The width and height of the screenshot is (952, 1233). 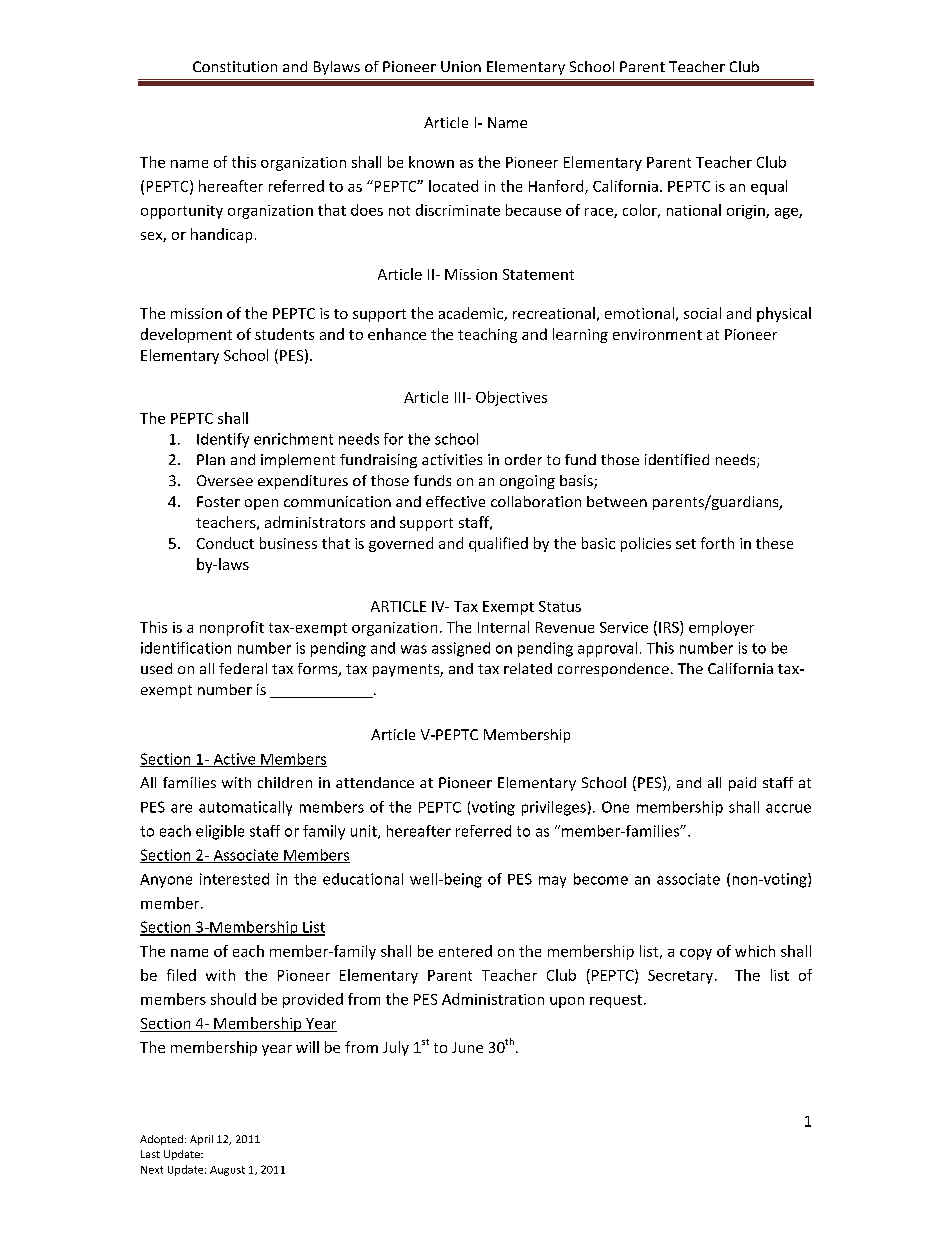 I want to click on June, so click(x=467, y=1047).
